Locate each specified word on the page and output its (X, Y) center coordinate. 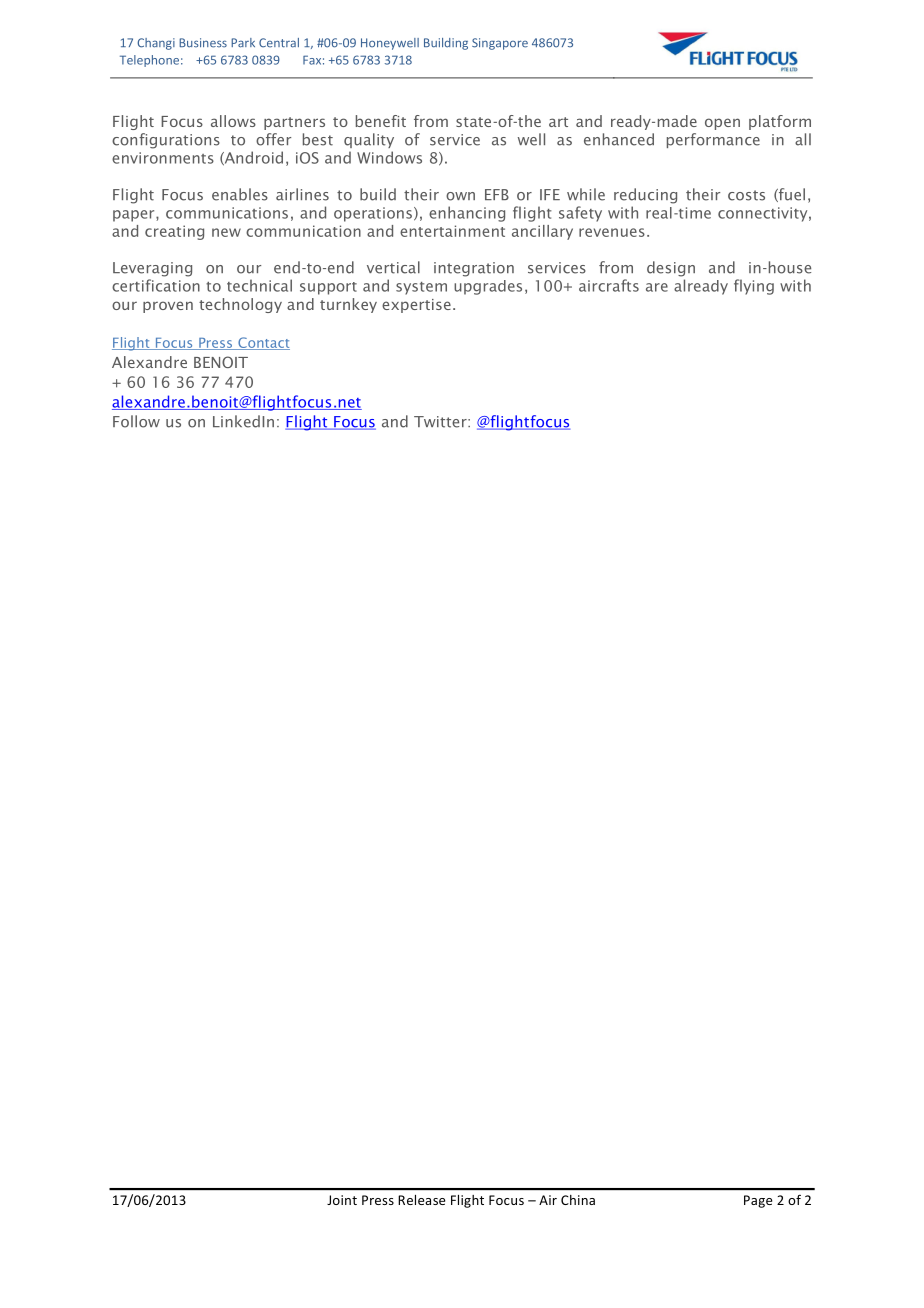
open (722, 124)
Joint (342, 1200)
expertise (416, 306)
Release (421, 1200)
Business (203, 43)
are (657, 287)
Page (758, 1201)
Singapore (500, 44)
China (578, 1200)
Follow (136, 421)
